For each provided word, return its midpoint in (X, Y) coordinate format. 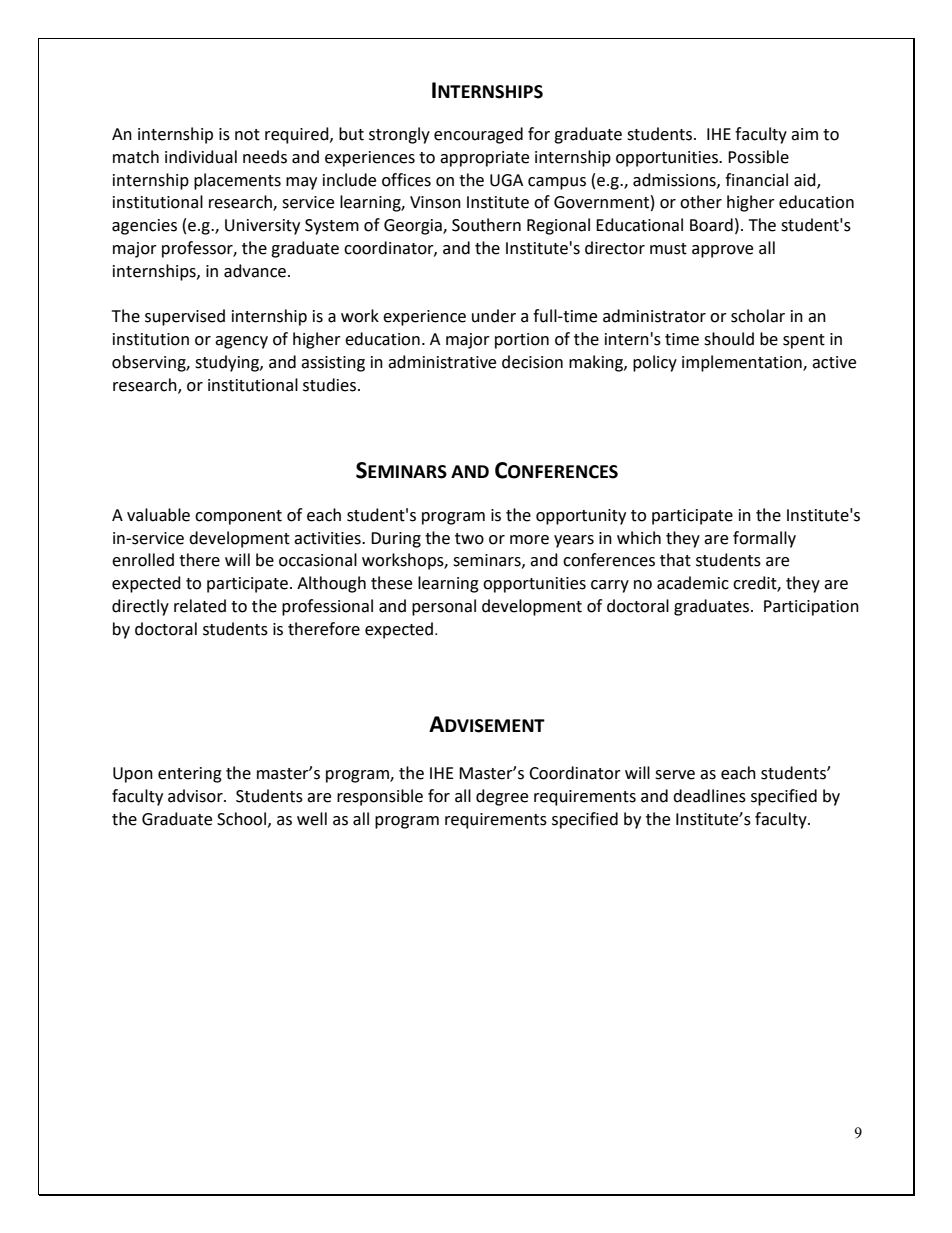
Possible (758, 157)
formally (764, 539)
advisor (196, 796)
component (238, 517)
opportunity (581, 517)
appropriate (484, 159)
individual (201, 157)
